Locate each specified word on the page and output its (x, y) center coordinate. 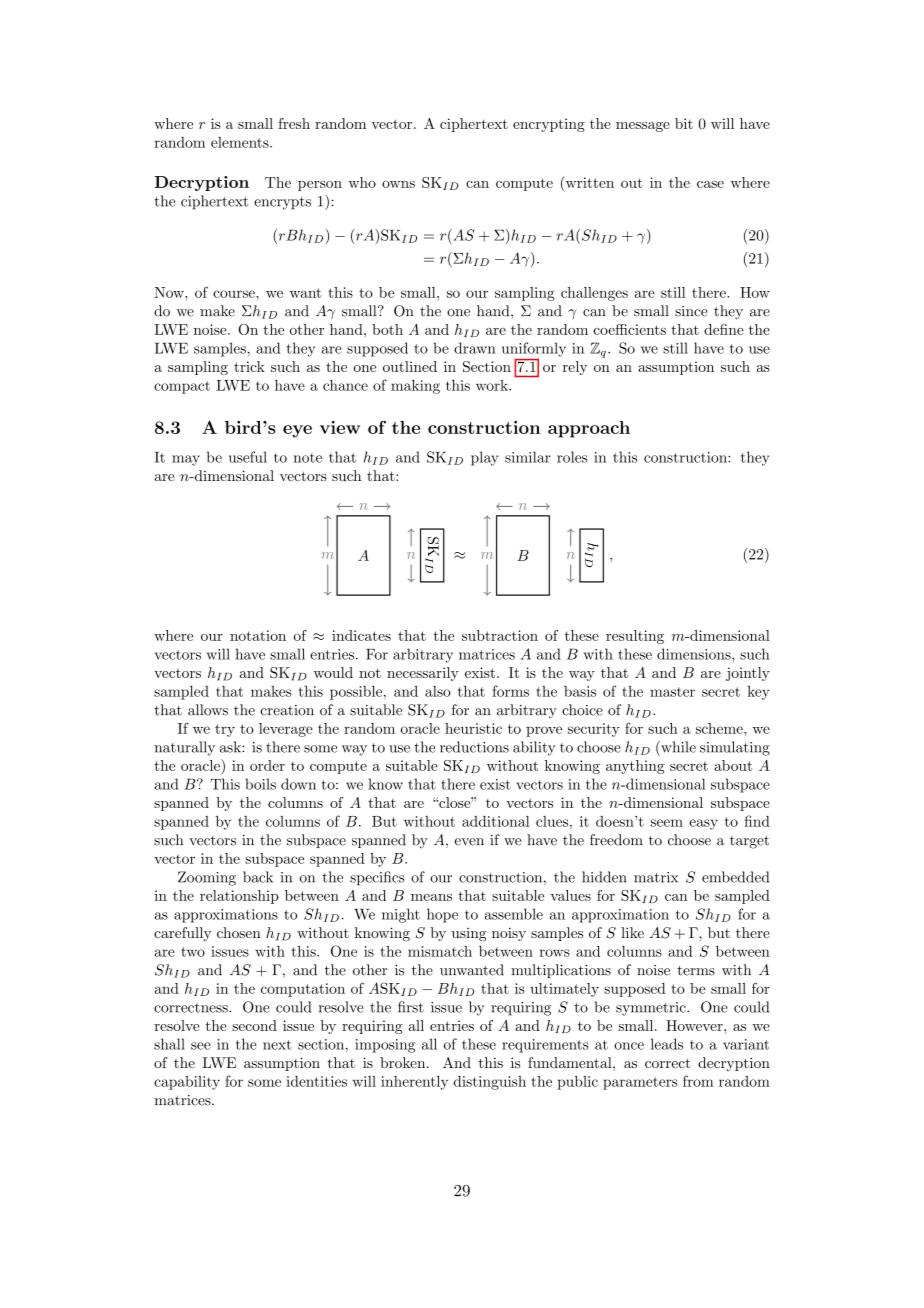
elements (241, 142)
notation (258, 635)
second (254, 1025)
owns (398, 184)
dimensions (695, 654)
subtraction (500, 635)
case (710, 184)
